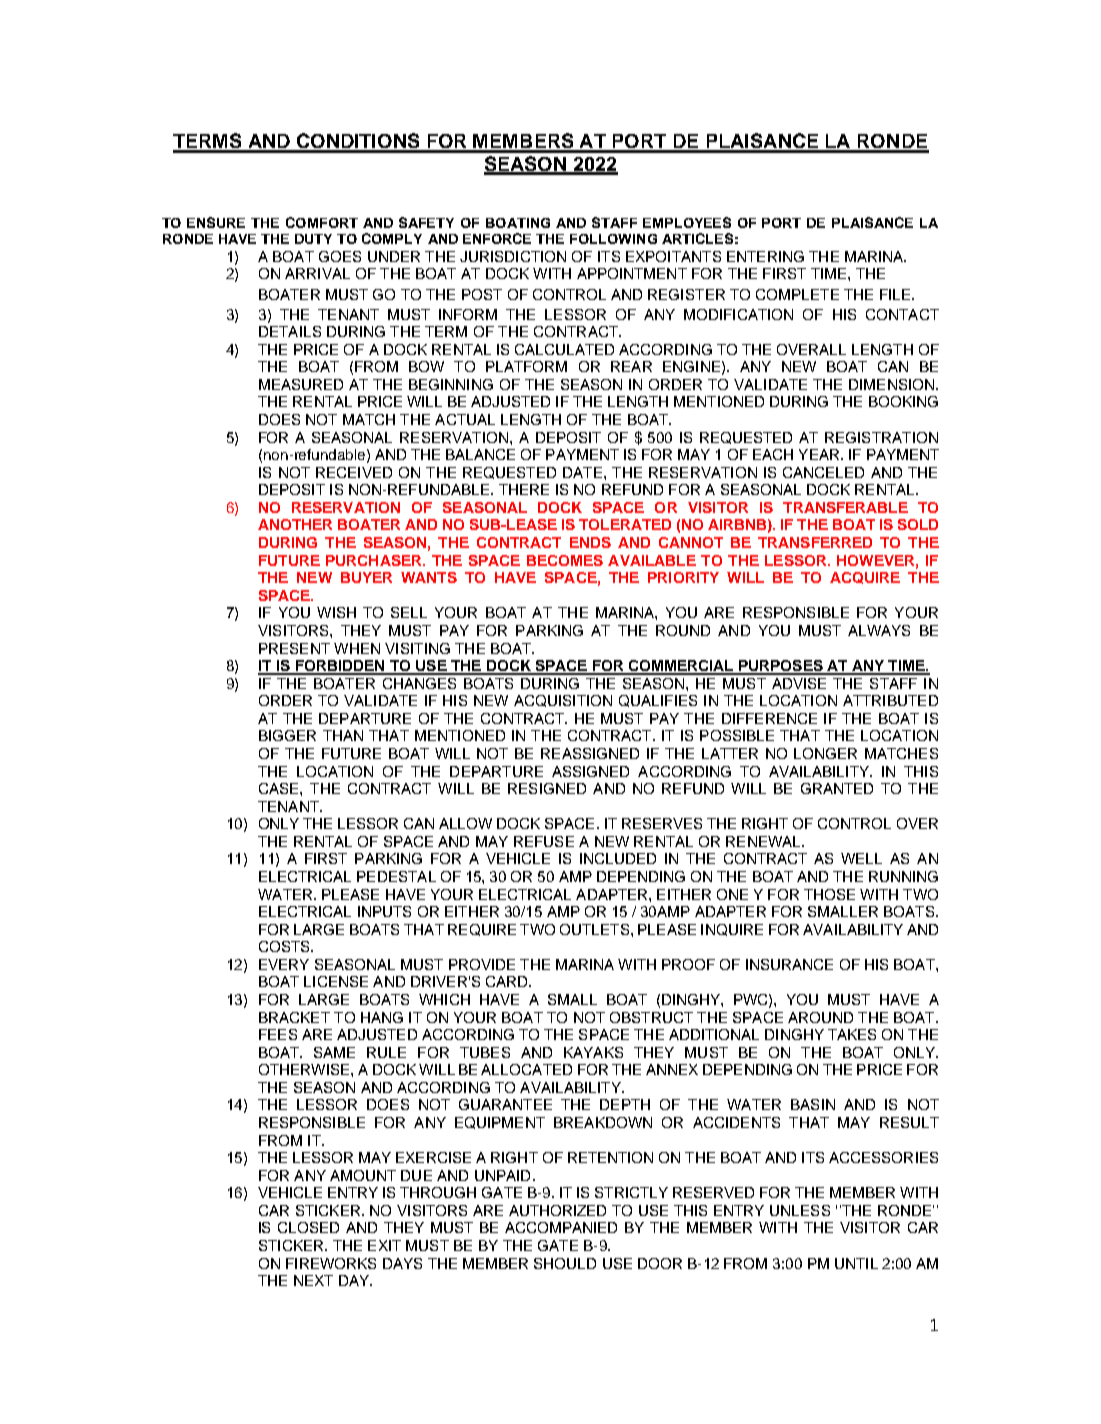 This document has height=1424, width=1101. Describe the element at coordinates (308, 1227) in the document. I see `CLOSED` at that location.
